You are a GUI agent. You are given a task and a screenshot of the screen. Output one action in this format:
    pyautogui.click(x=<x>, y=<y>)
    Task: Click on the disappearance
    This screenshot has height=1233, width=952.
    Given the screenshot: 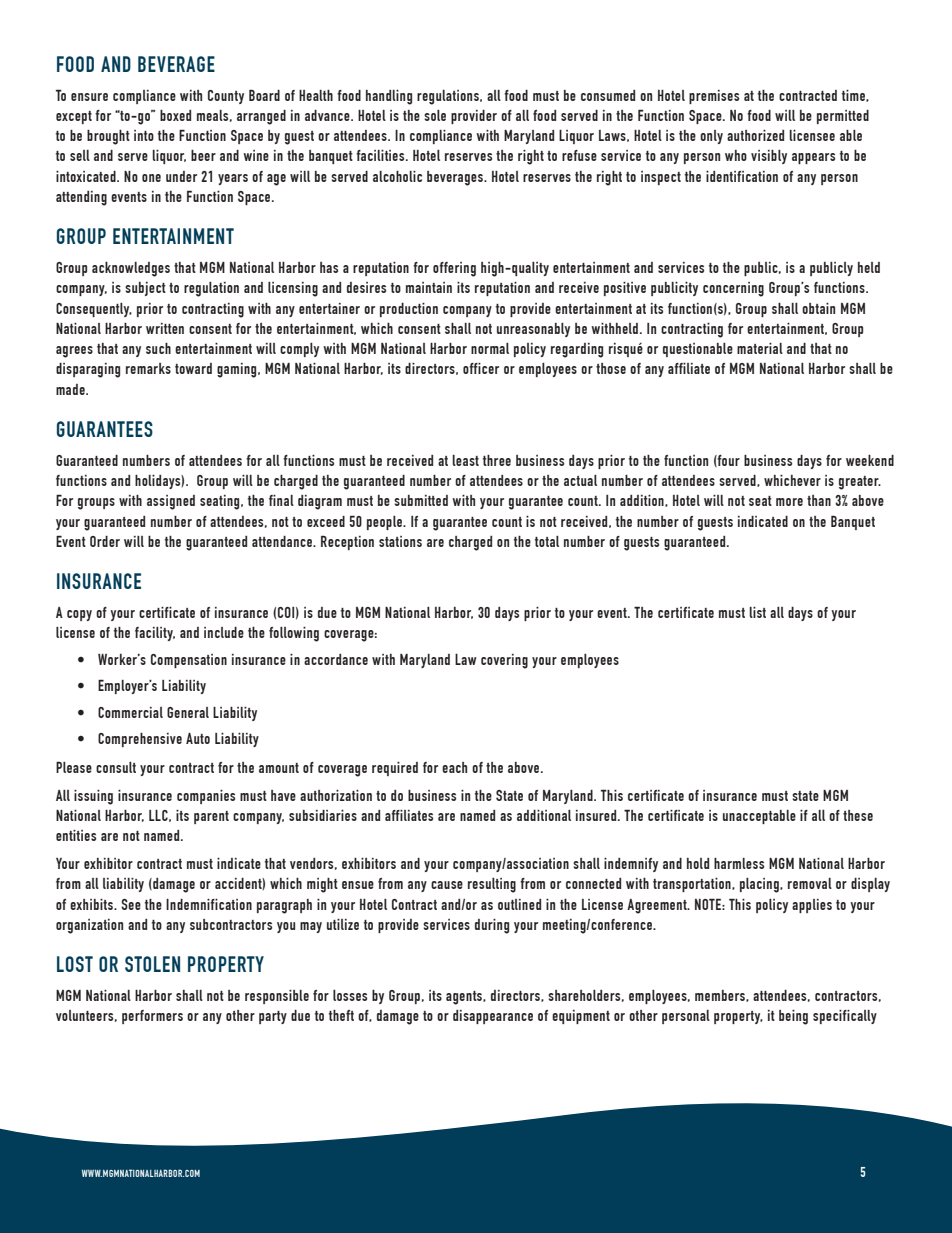 What is the action you would take?
    pyautogui.click(x=493, y=1017)
